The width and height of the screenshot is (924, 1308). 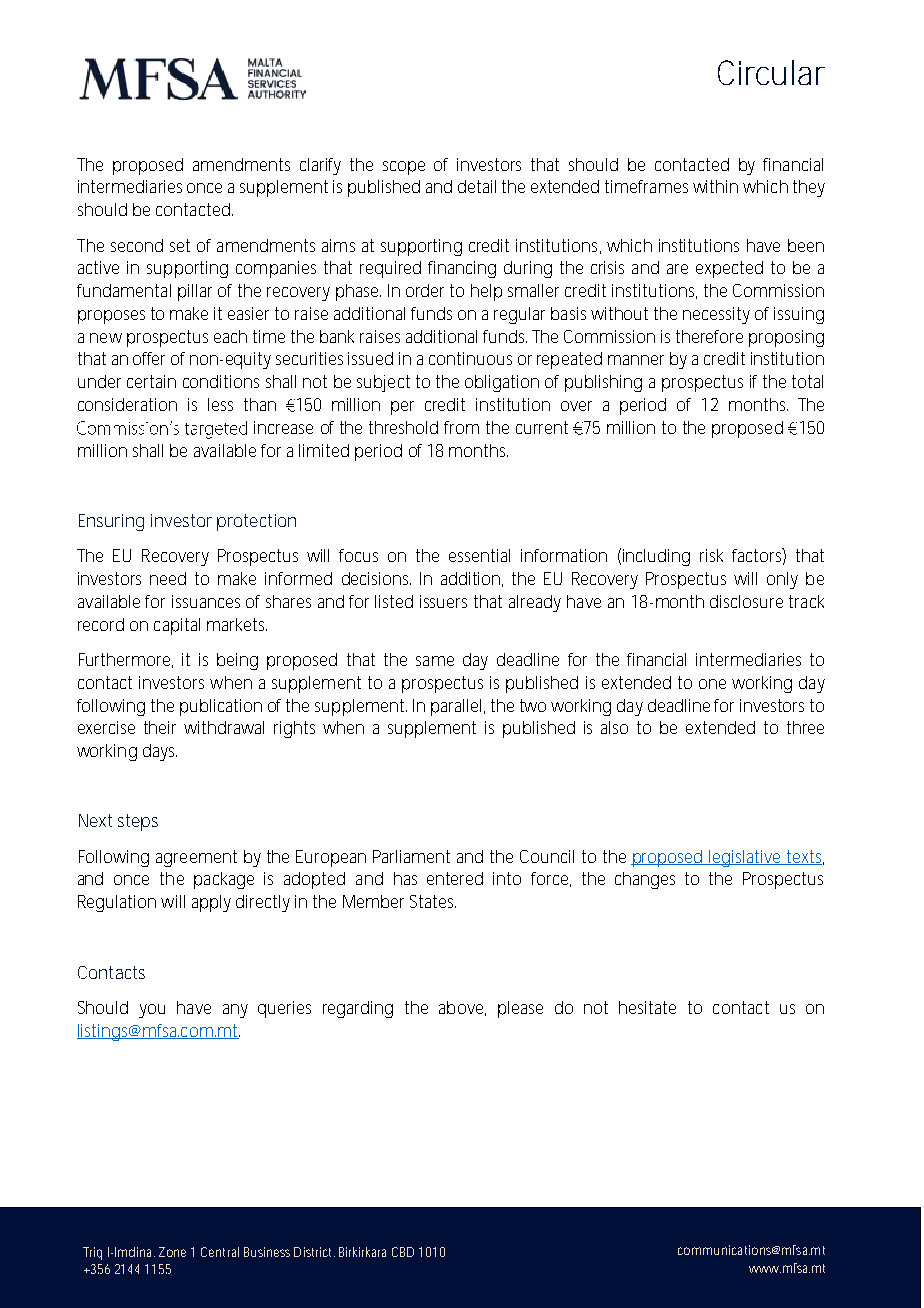 I want to click on from, so click(x=461, y=427).
